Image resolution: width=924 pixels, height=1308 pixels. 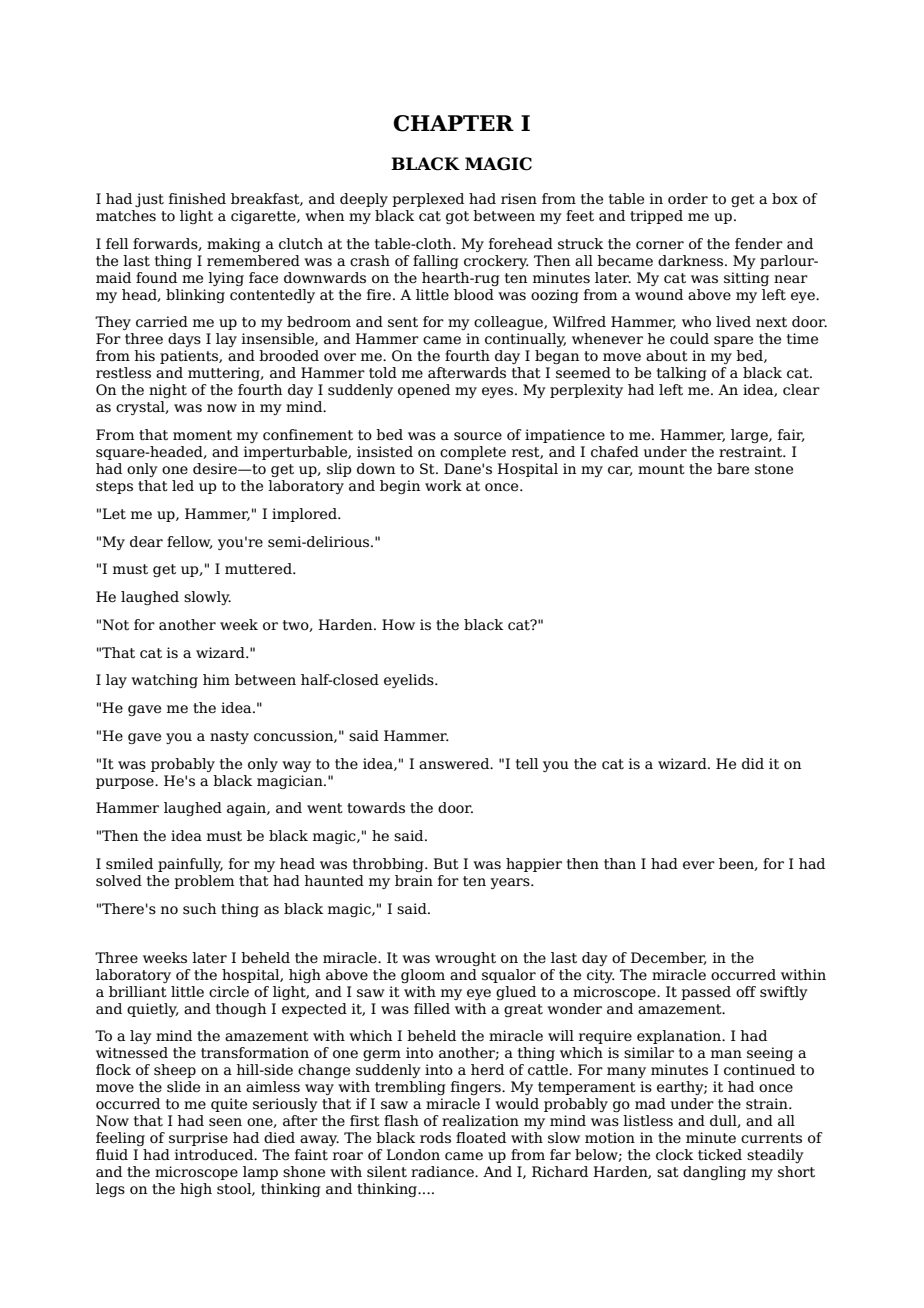 What do you see at coordinates (453, 123) in the screenshot?
I see `CHAPTER` at bounding box center [453, 123].
